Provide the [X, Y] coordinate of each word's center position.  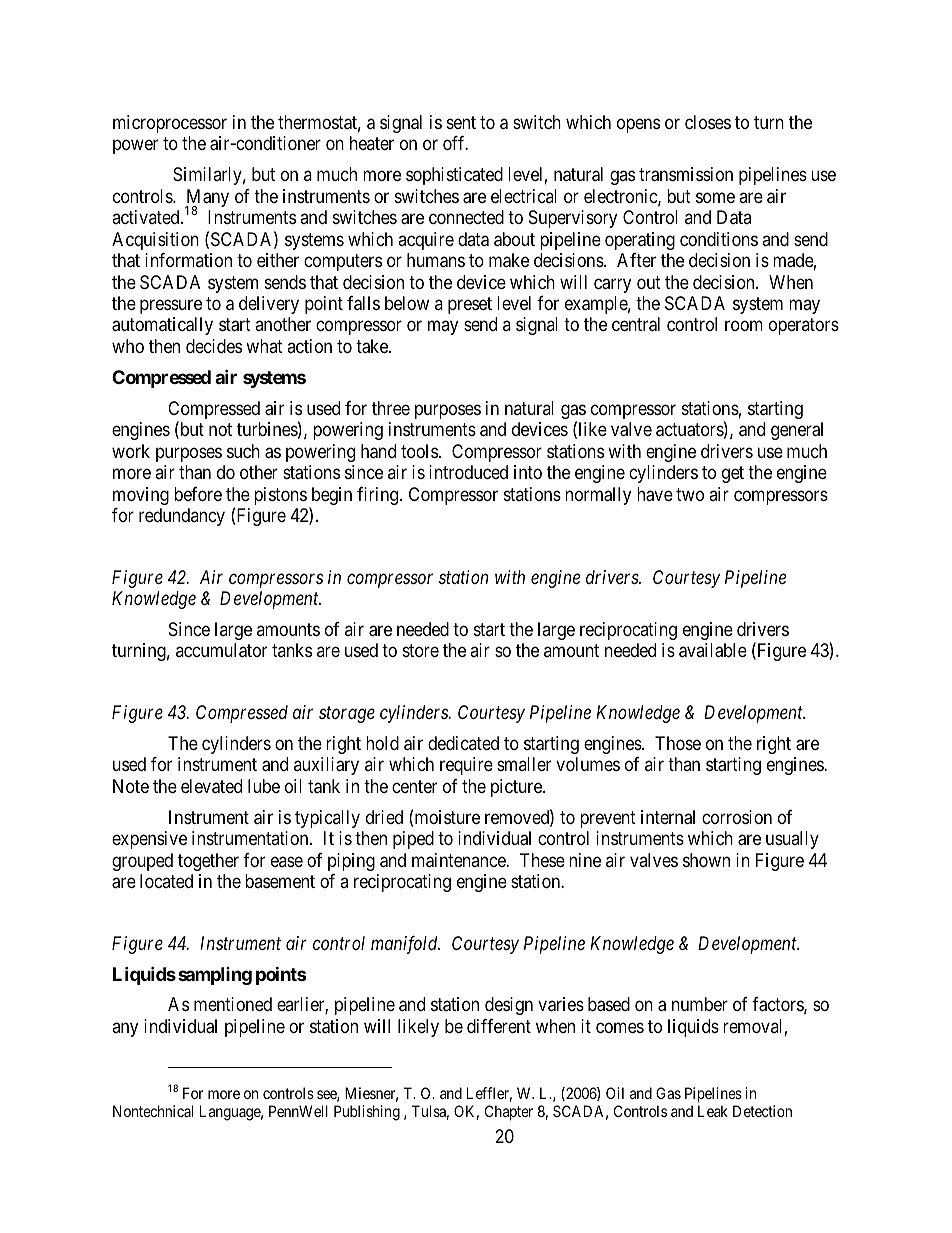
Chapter [509, 1112]
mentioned [233, 1004]
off [455, 143]
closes [708, 122]
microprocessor [170, 124]
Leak [713, 1111]
